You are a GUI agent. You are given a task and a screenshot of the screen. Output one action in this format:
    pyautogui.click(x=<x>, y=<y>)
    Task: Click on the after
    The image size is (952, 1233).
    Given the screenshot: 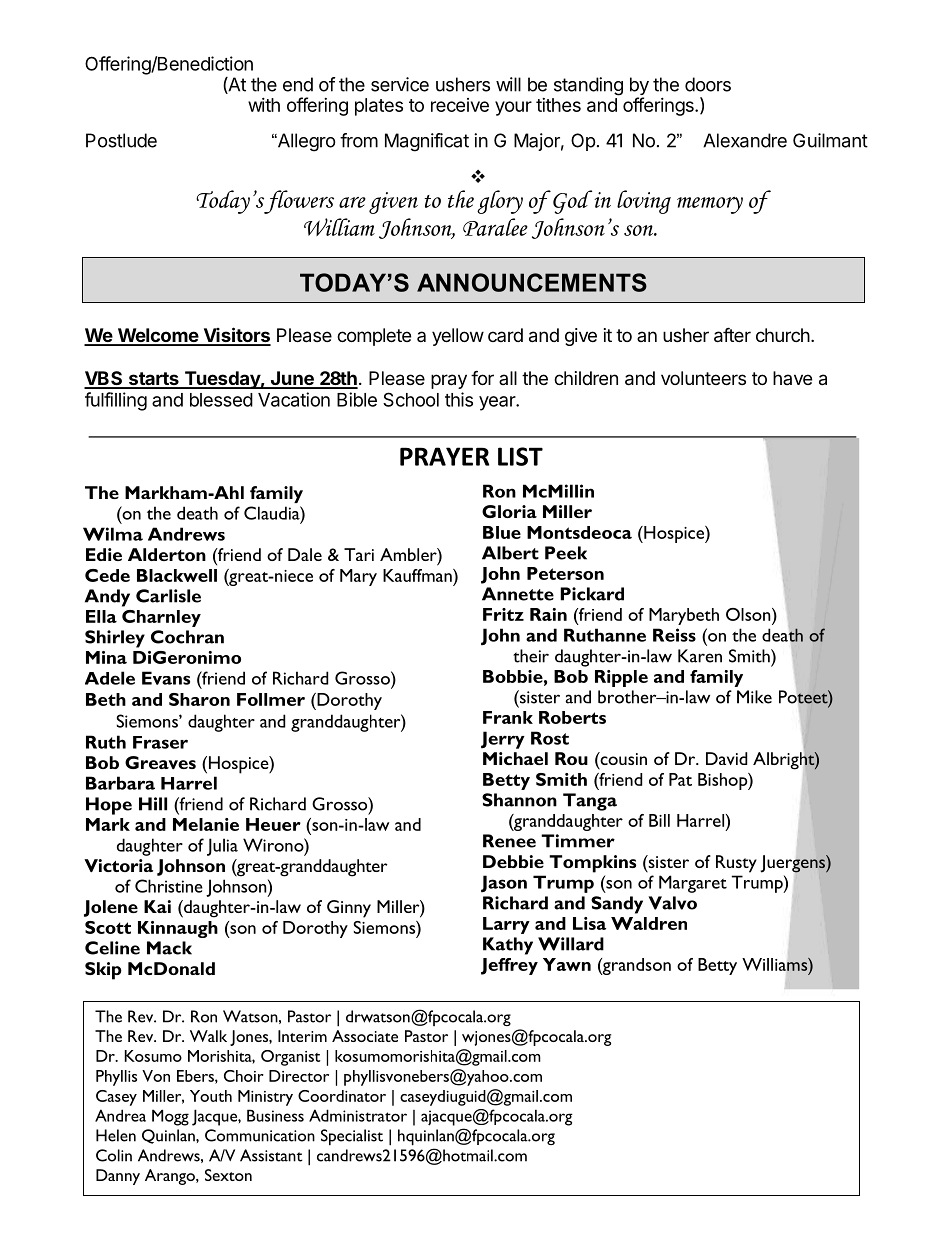 What is the action you would take?
    pyautogui.click(x=732, y=335)
